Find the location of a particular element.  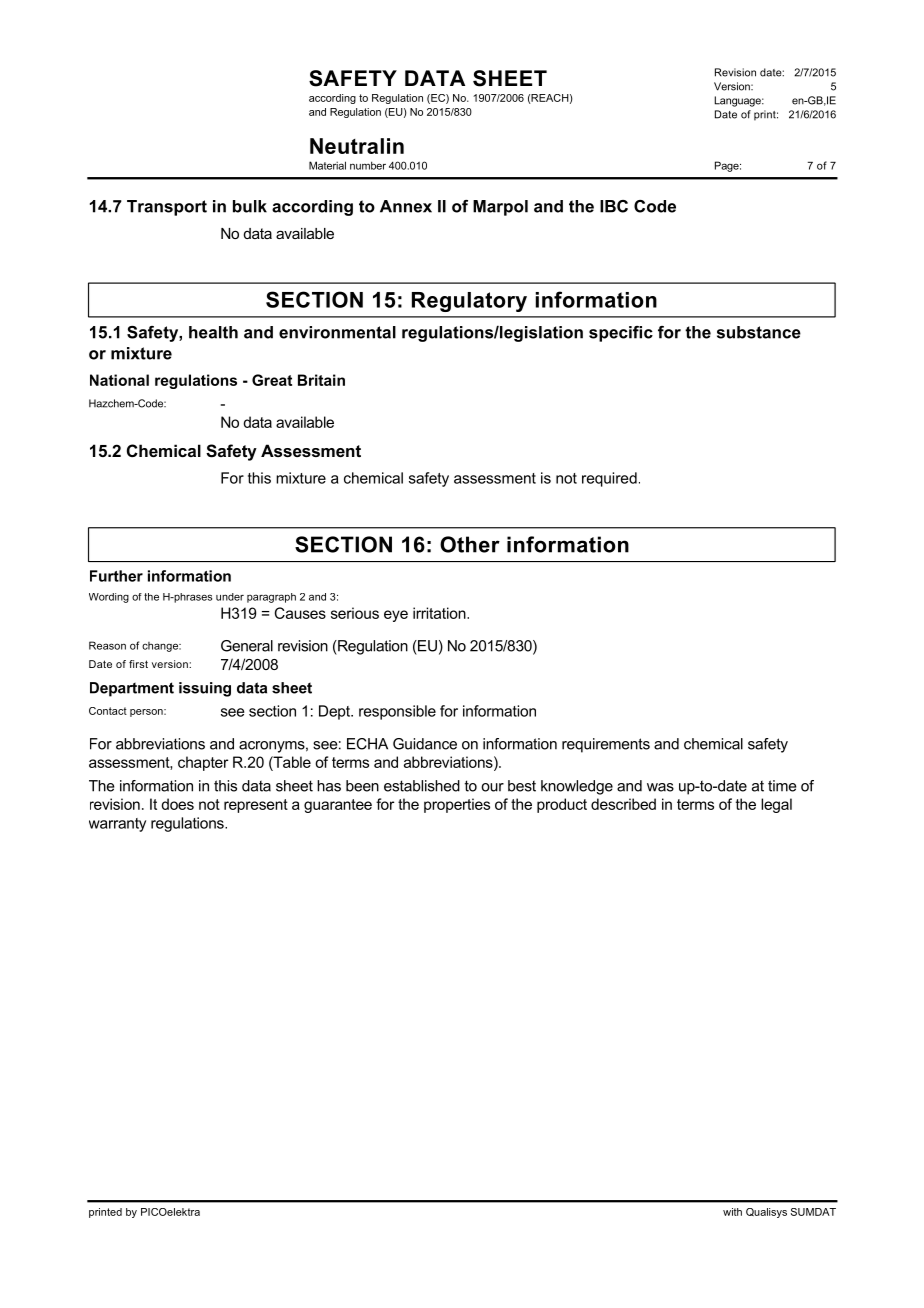

IBC is located at coordinates (614, 206).
